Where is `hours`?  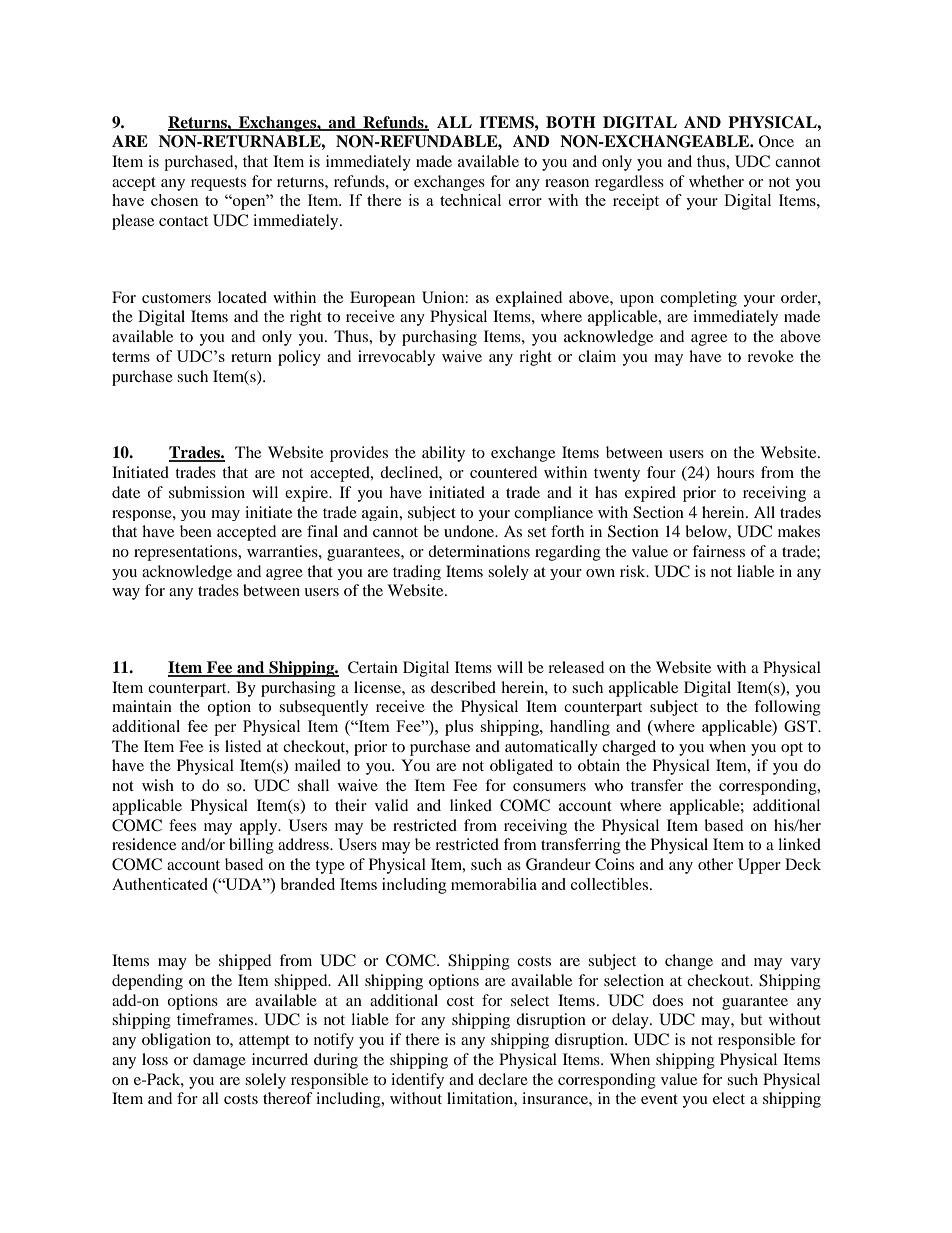 hours is located at coordinates (735, 472).
